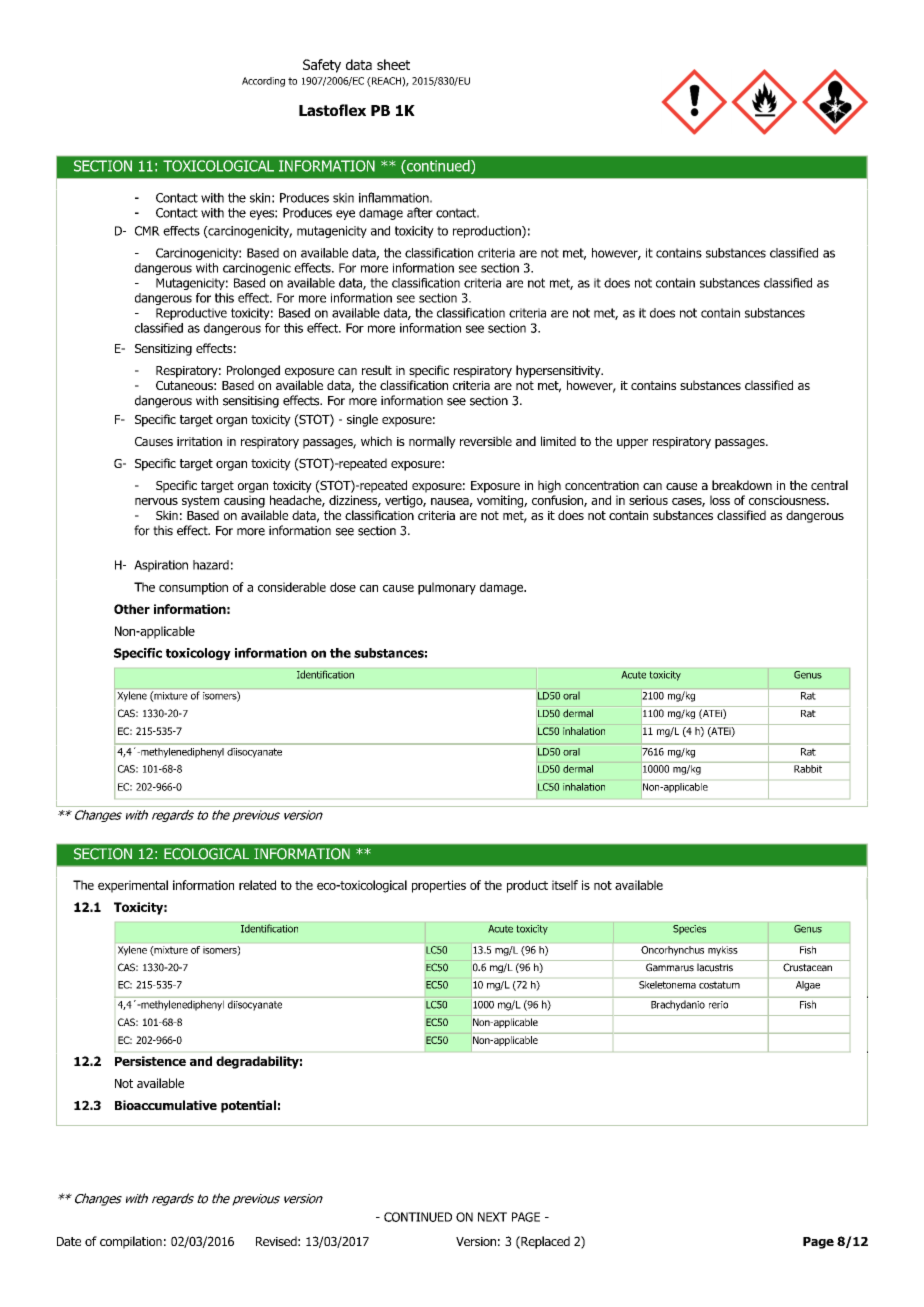 This document has width=924, height=1307. Describe the element at coordinates (263, 82) in the document. I see `According` at that location.
